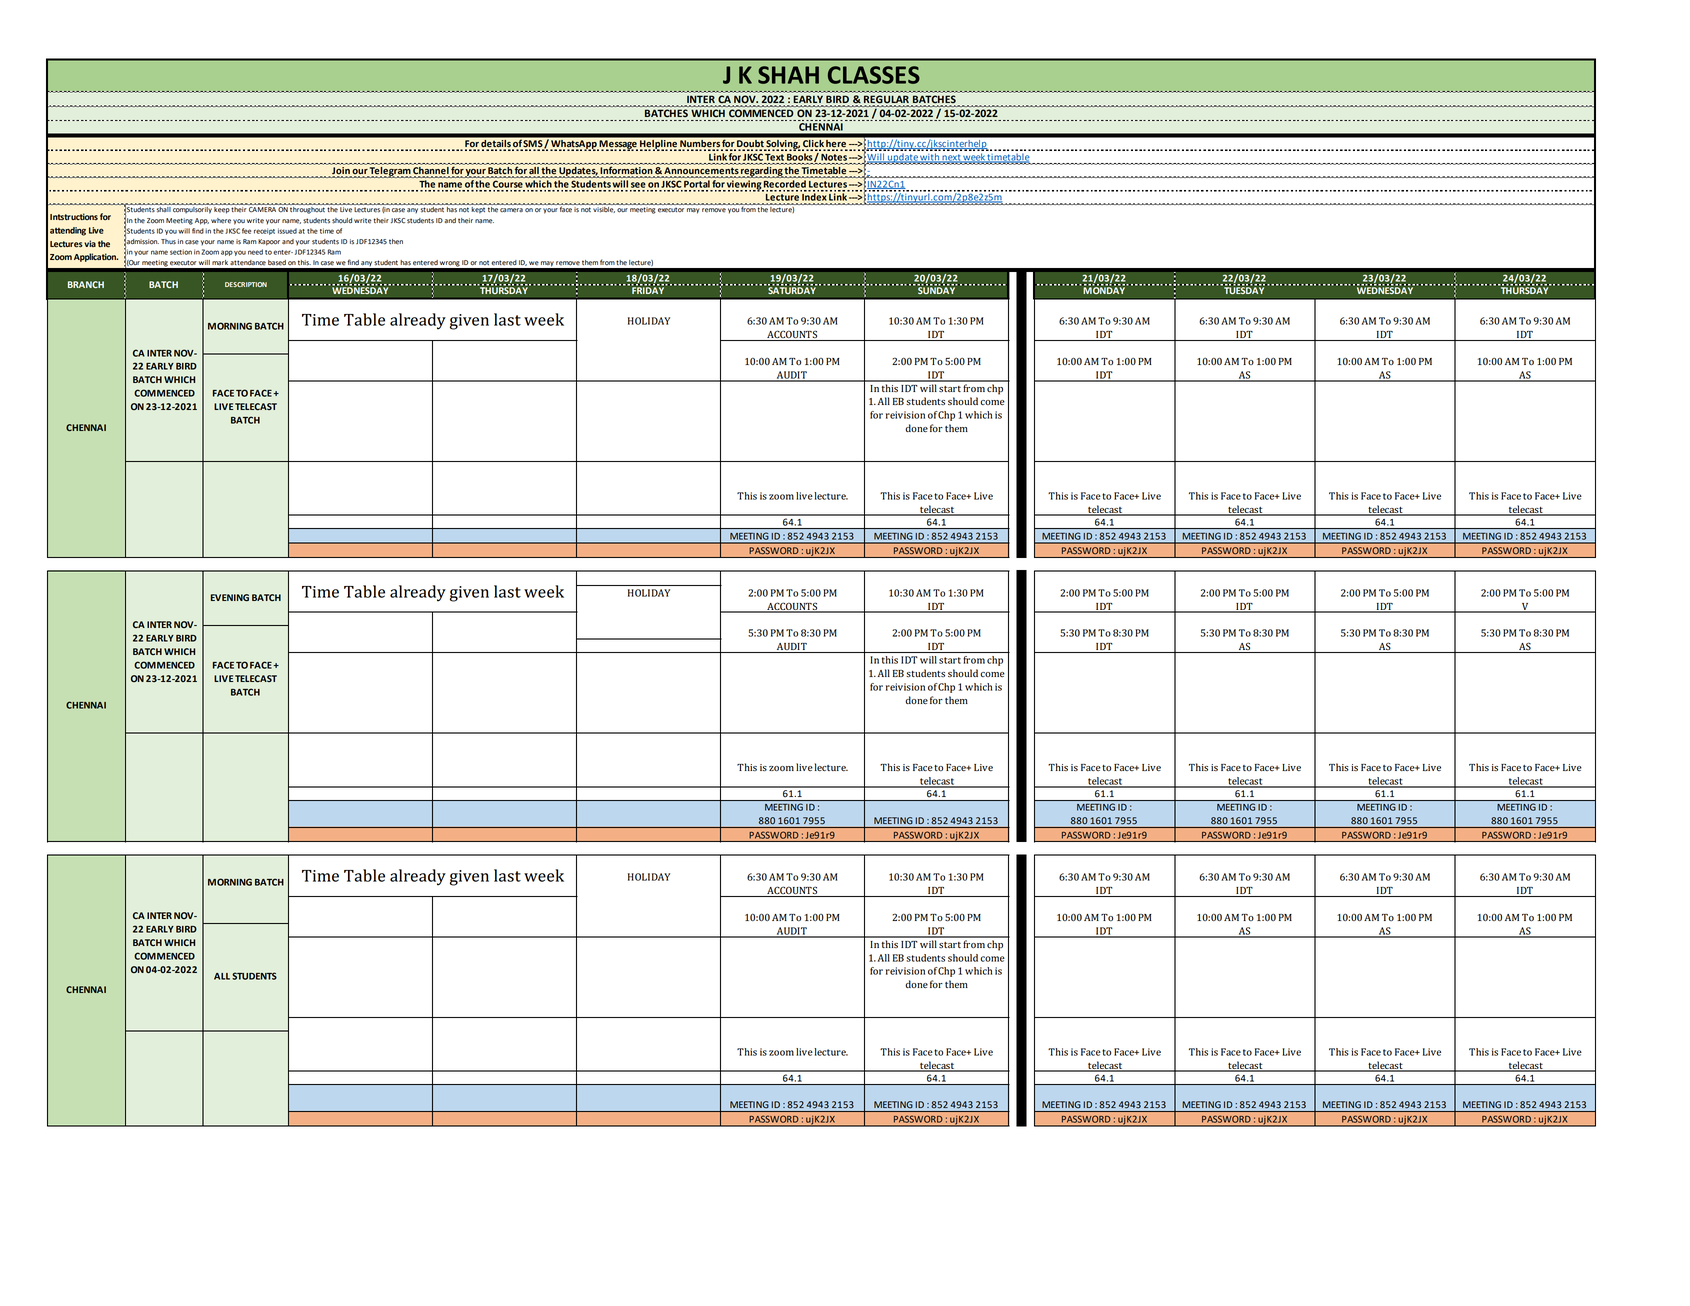 The height and width of the screenshot is (1306, 1690). Describe the element at coordinates (874, 75) in the screenshot. I see `CLASSES` at that location.
